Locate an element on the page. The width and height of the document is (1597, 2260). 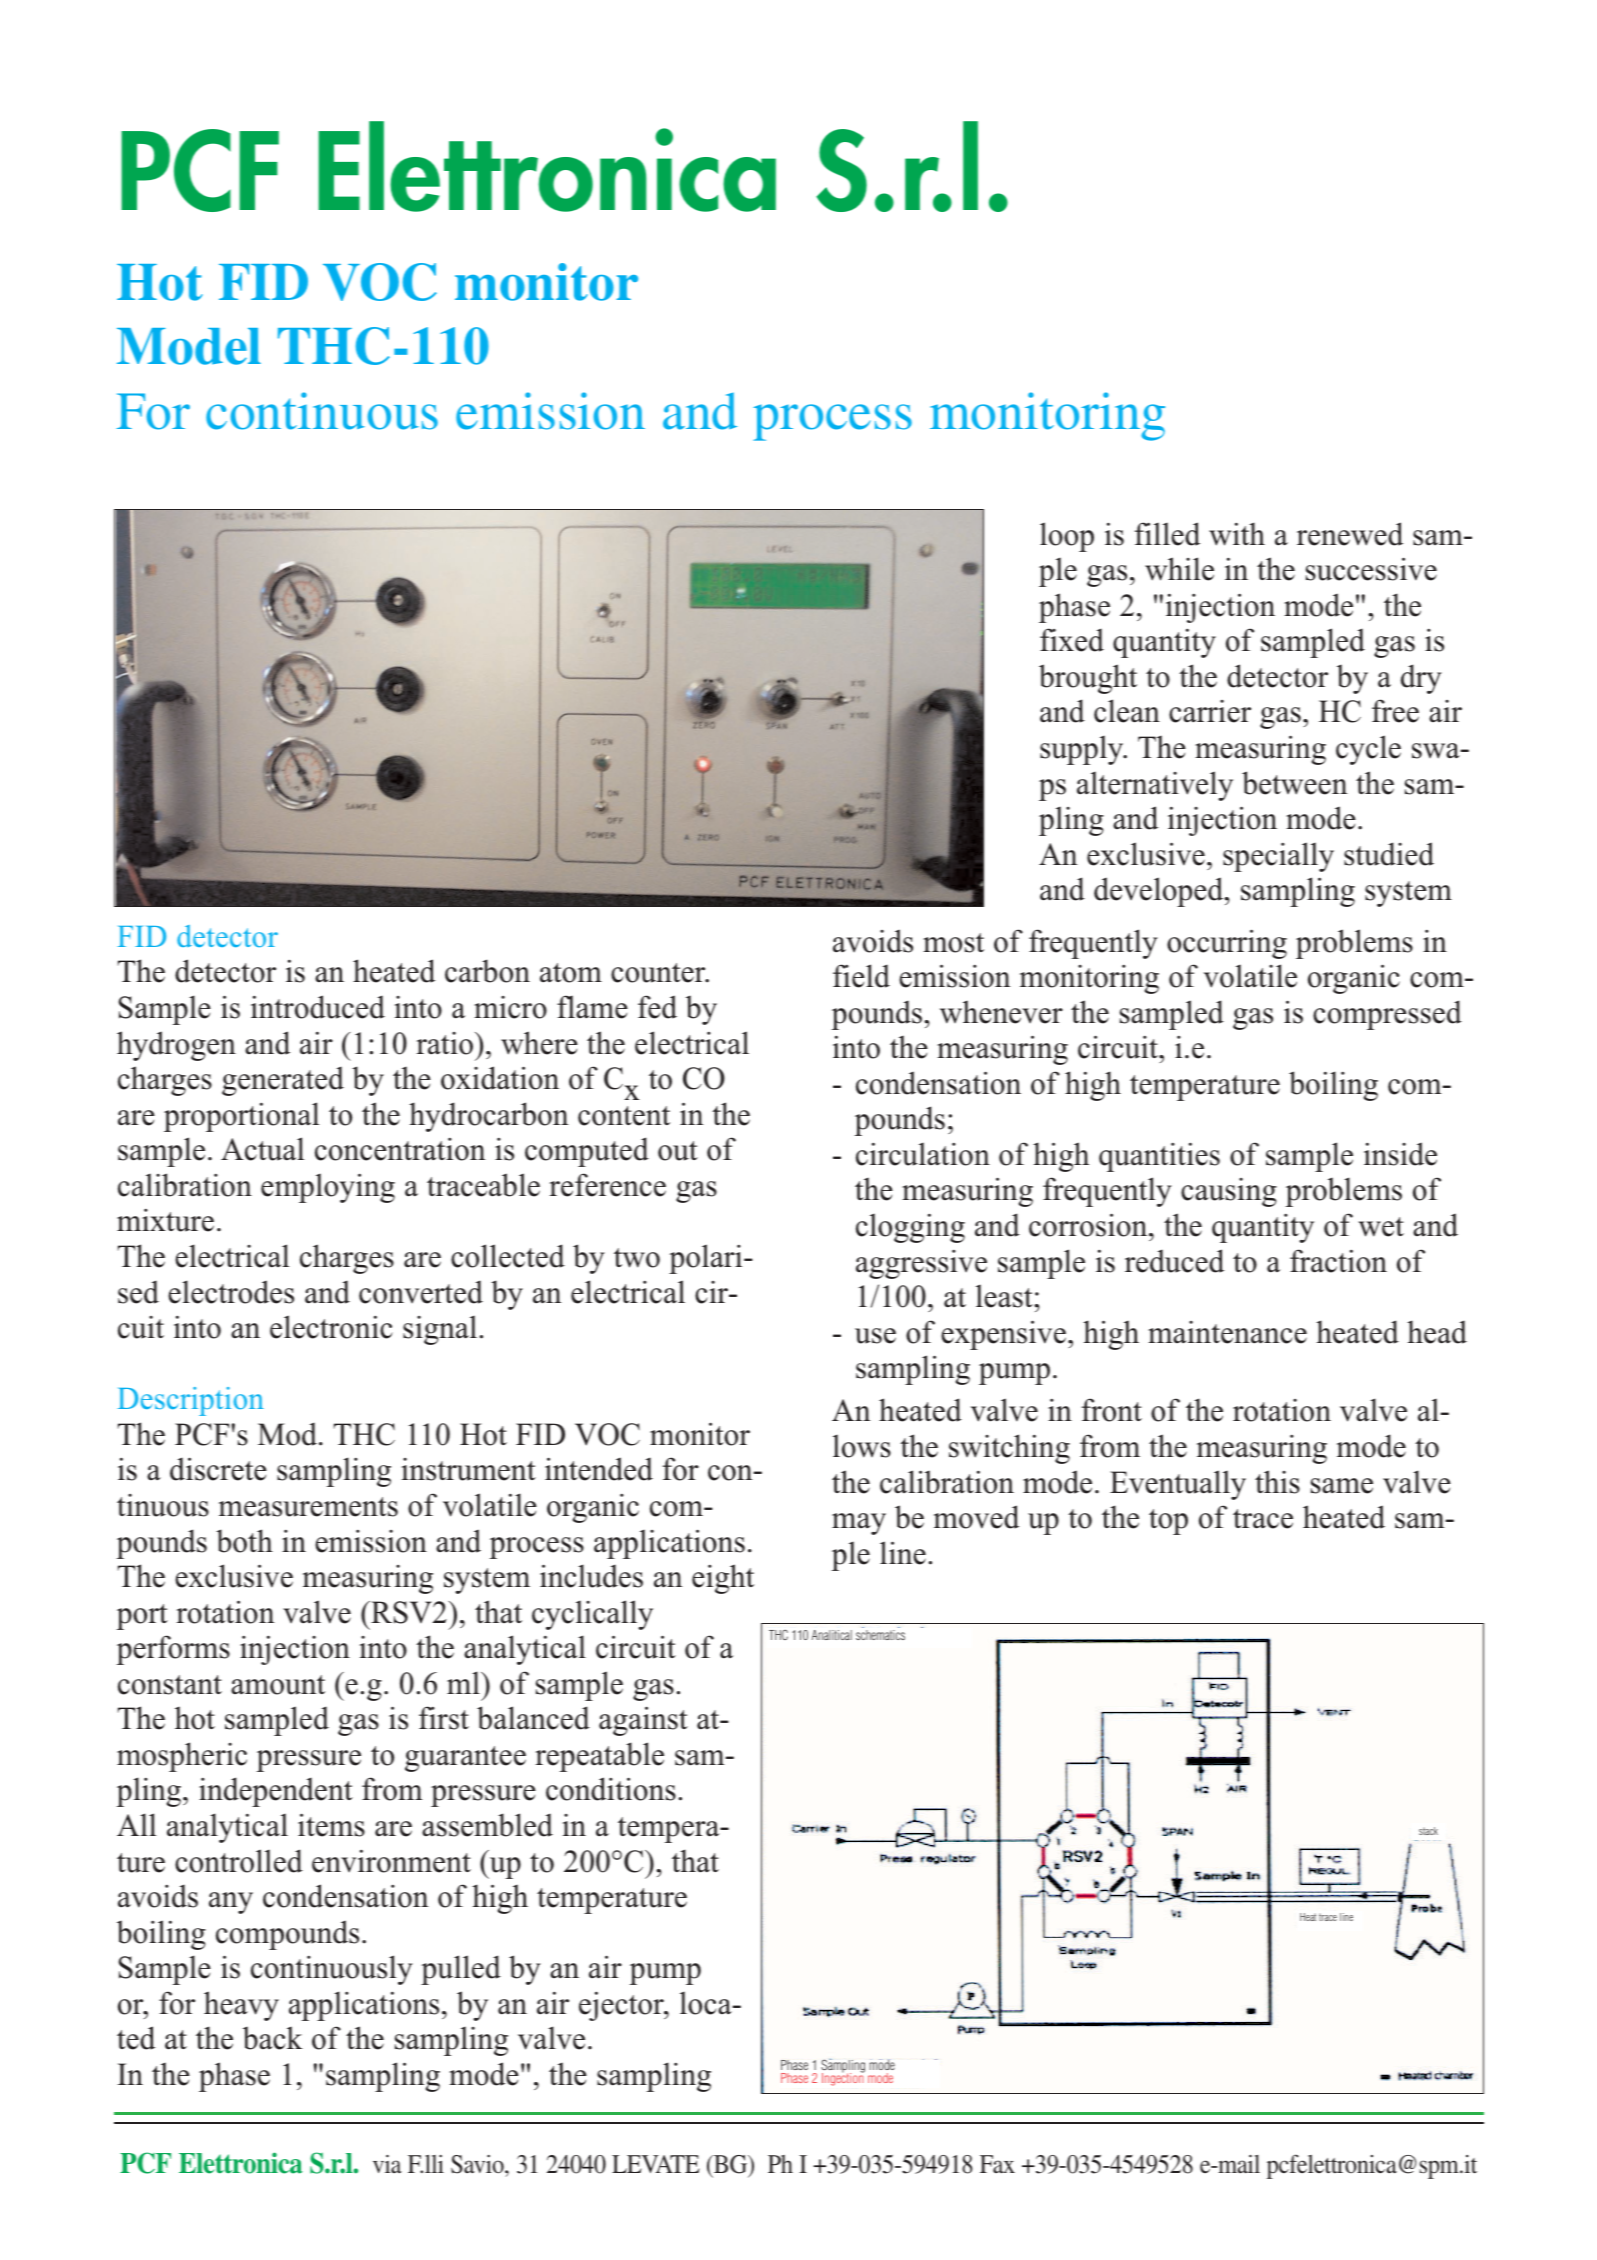
discrete is located at coordinates (218, 1469).
